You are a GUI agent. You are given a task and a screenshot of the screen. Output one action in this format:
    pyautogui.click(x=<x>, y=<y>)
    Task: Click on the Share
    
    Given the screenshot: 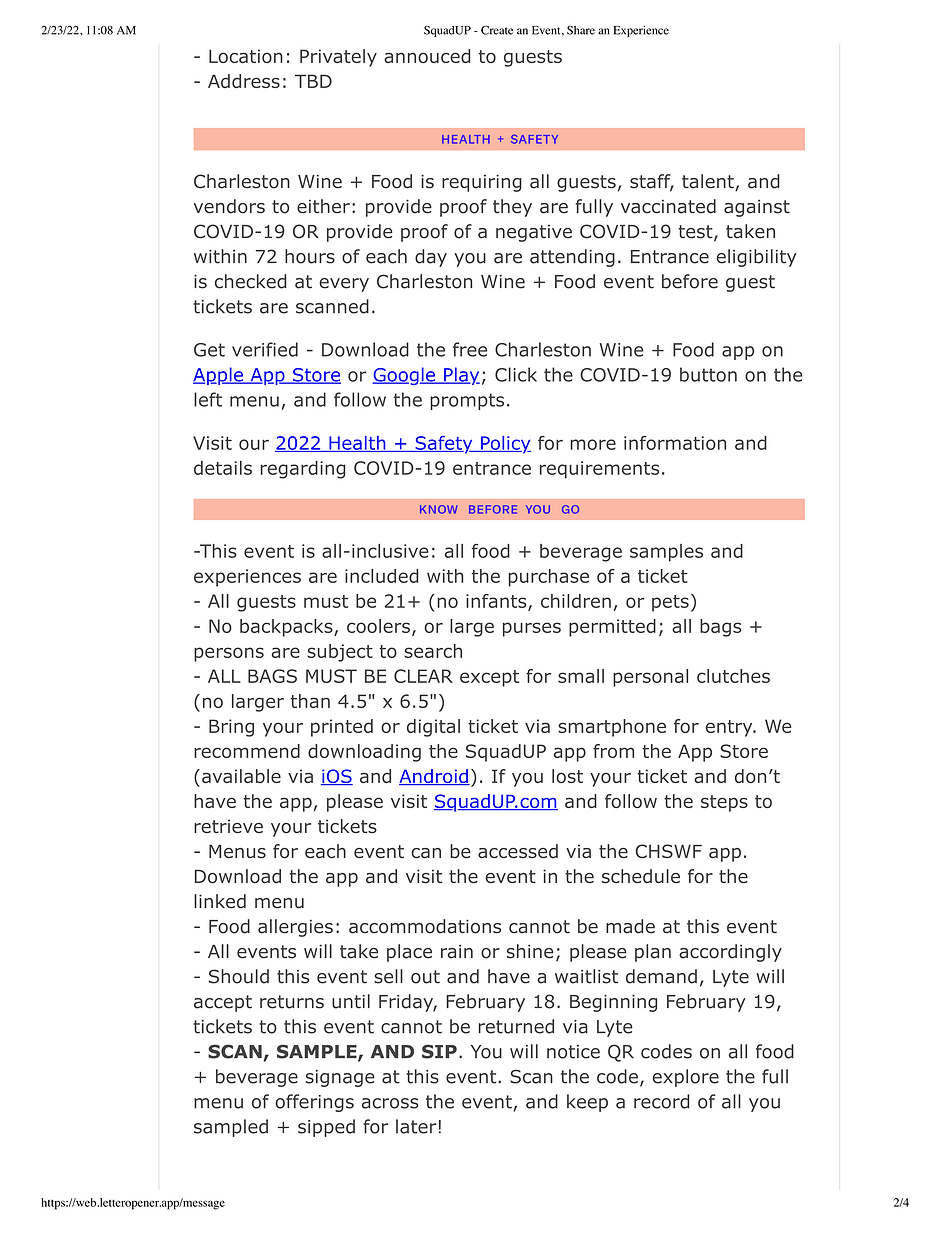 What is the action you would take?
    pyautogui.click(x=581, y=30)
